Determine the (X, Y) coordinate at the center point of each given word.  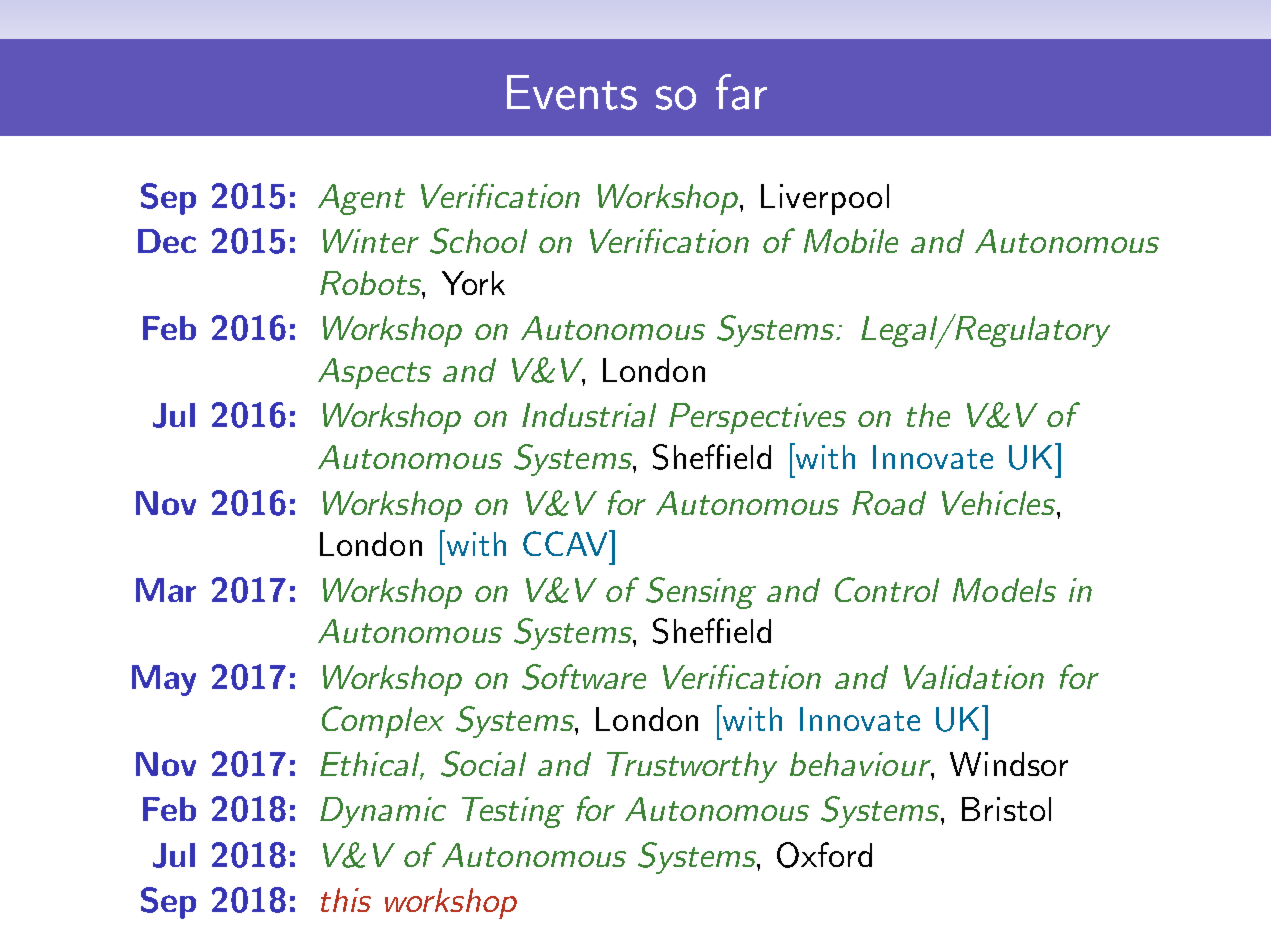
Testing (513, 812)
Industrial (589, 415)
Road (889, 503)
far (741, 92)
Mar (166, 590)
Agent (361, 199)
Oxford (824, 855)
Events (572, 92)
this (346, 900)
